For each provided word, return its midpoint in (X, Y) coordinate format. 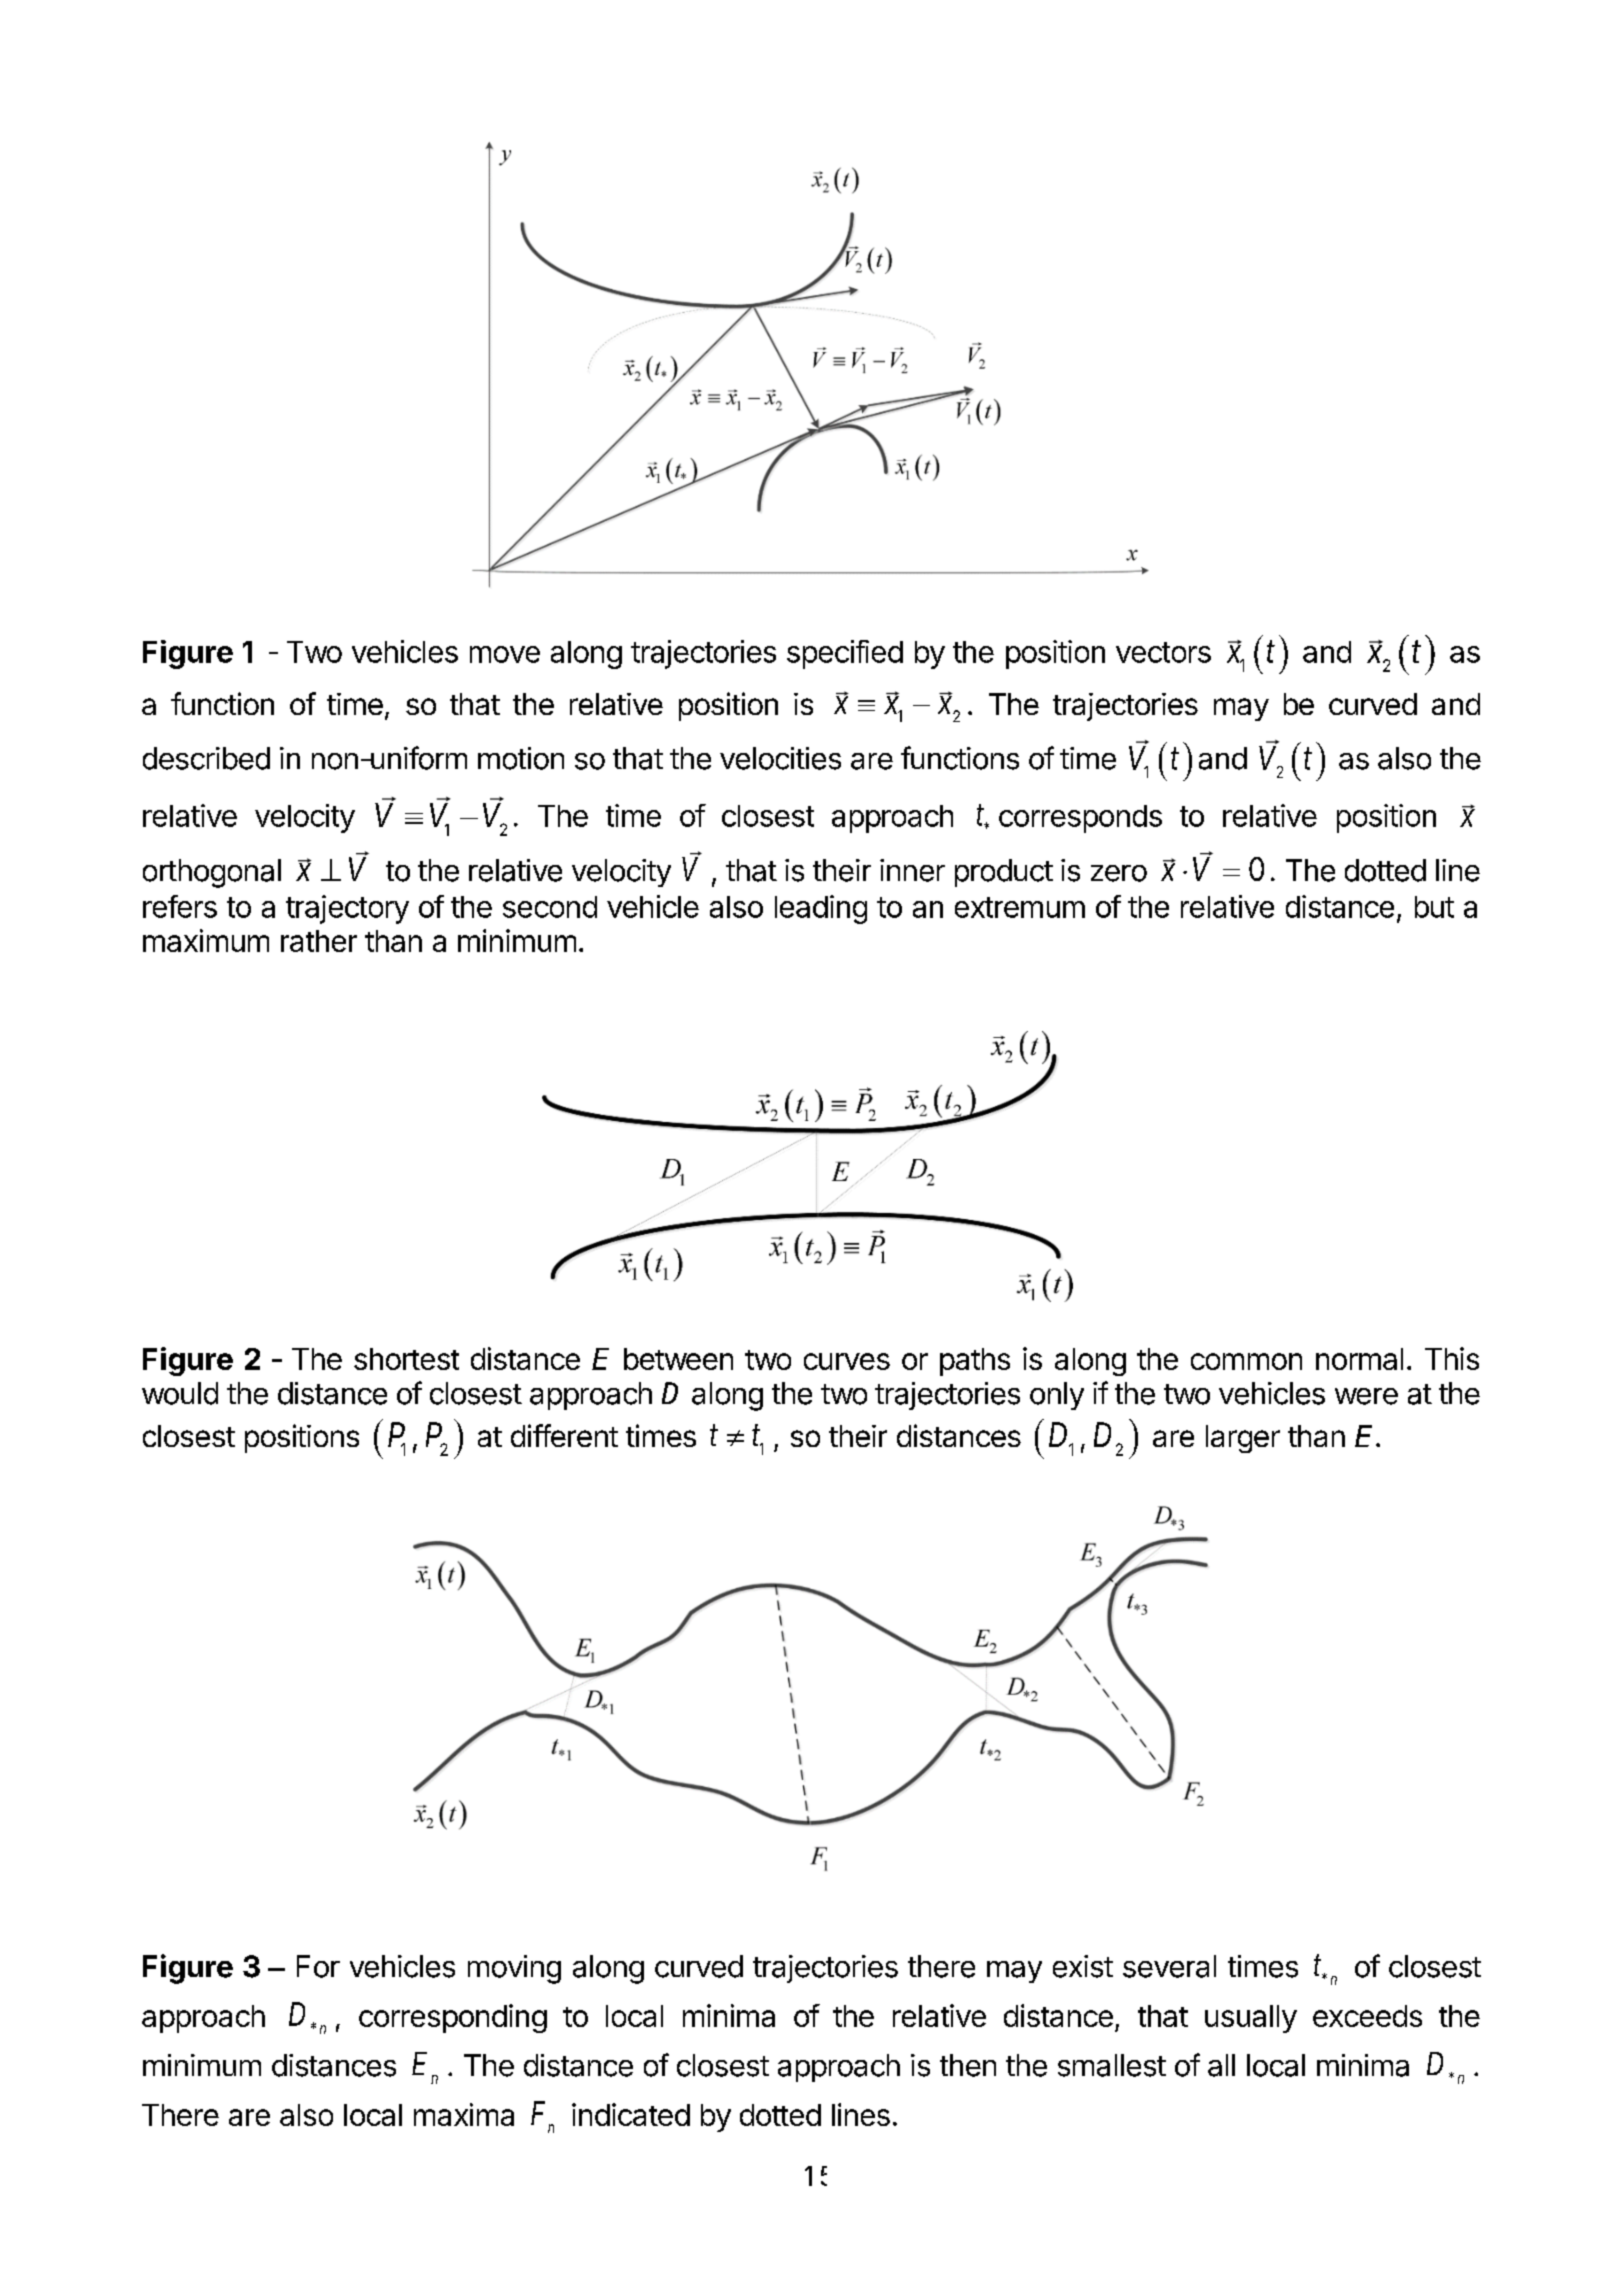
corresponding (453, 2018)
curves (847, 1361)
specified (845, 654)
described (206, 758)
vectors (1163, 652)
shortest (406, 1359)
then (968, 2065)
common (1246, 1361)
